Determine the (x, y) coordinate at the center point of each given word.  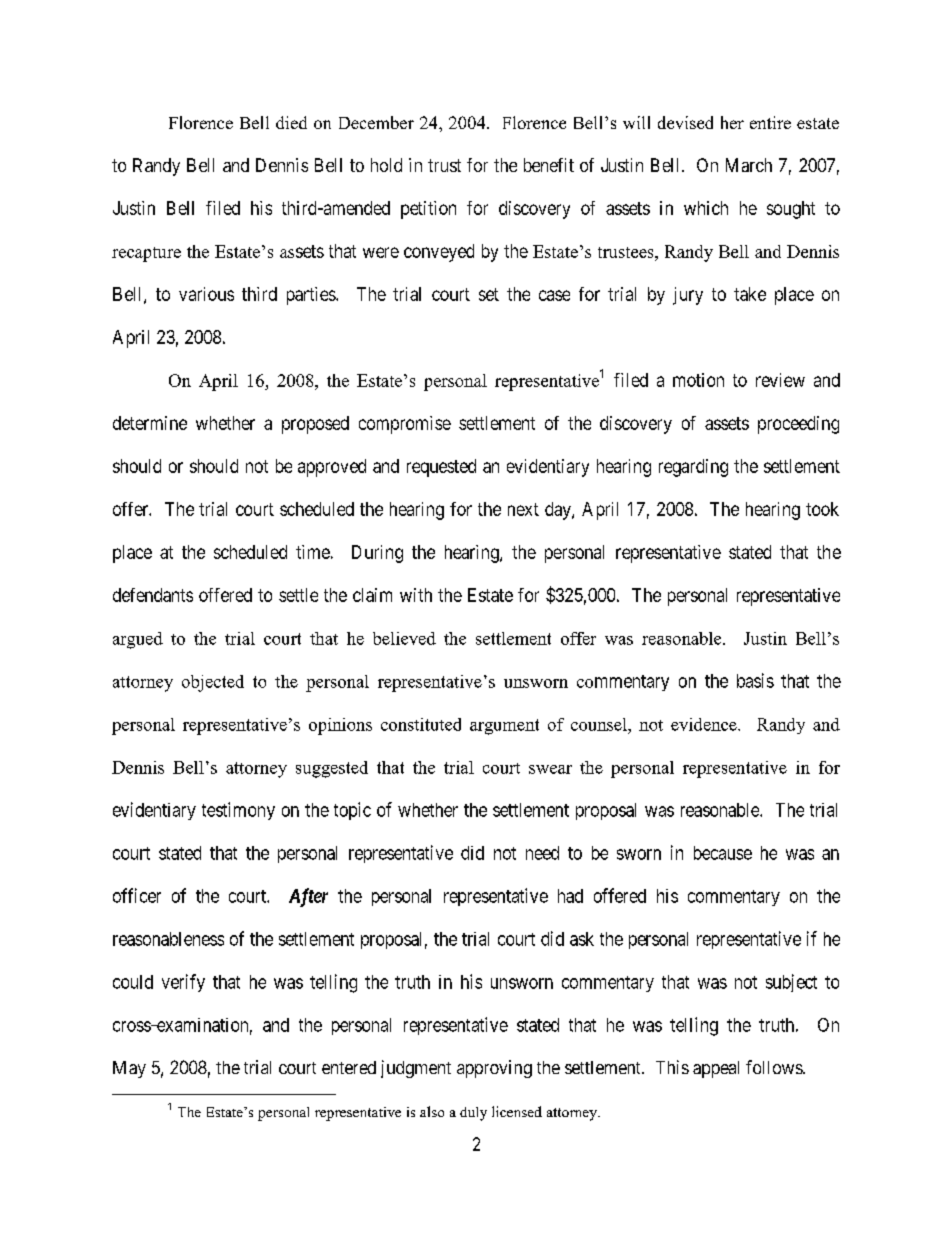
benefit (549, 165)
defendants (153, 595)
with (416, 595)
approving (494, 1069)
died (291, 122)
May (129, 1069)
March (749, 165)
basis (755, 680)
